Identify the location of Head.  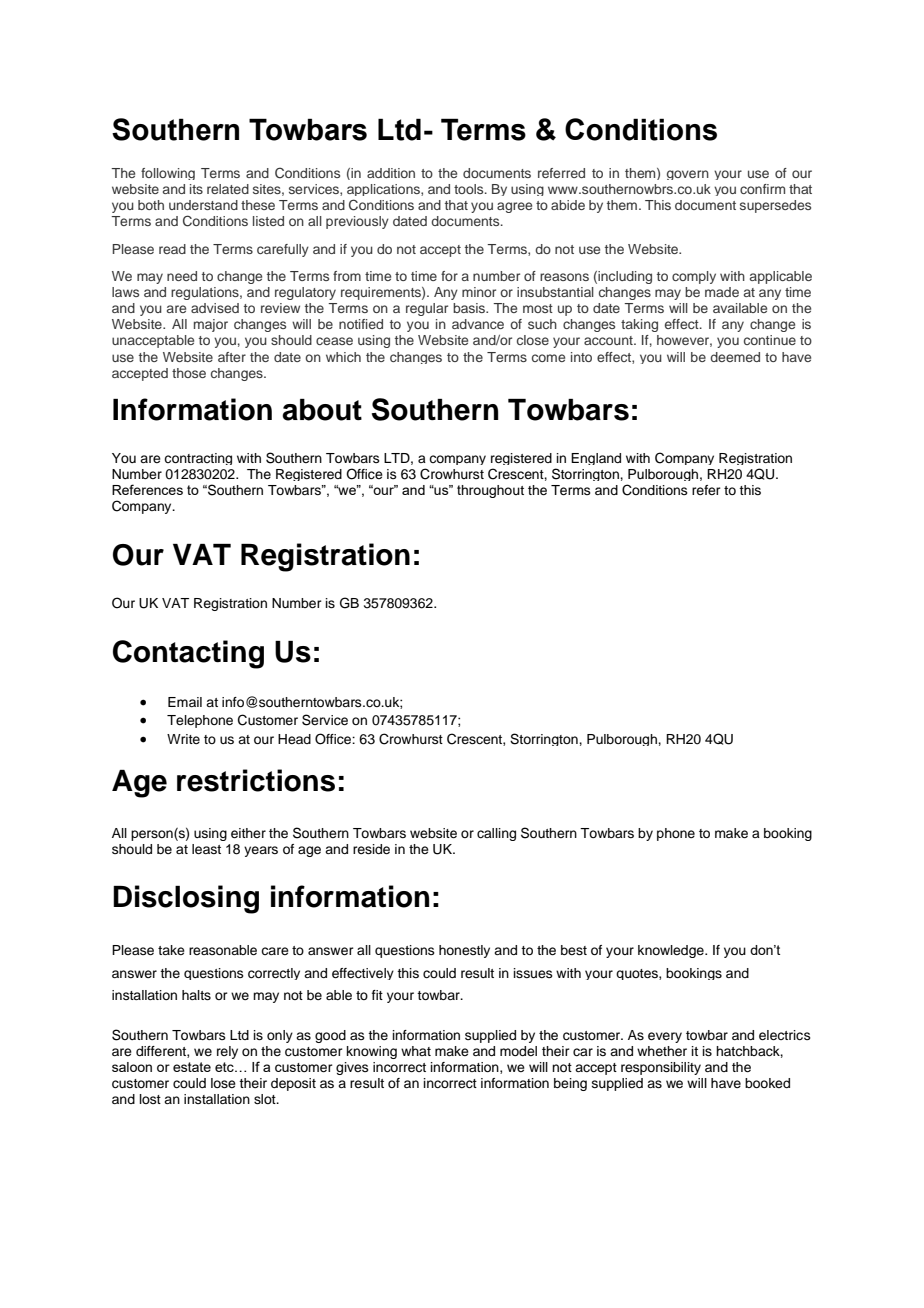
(294, 739).
